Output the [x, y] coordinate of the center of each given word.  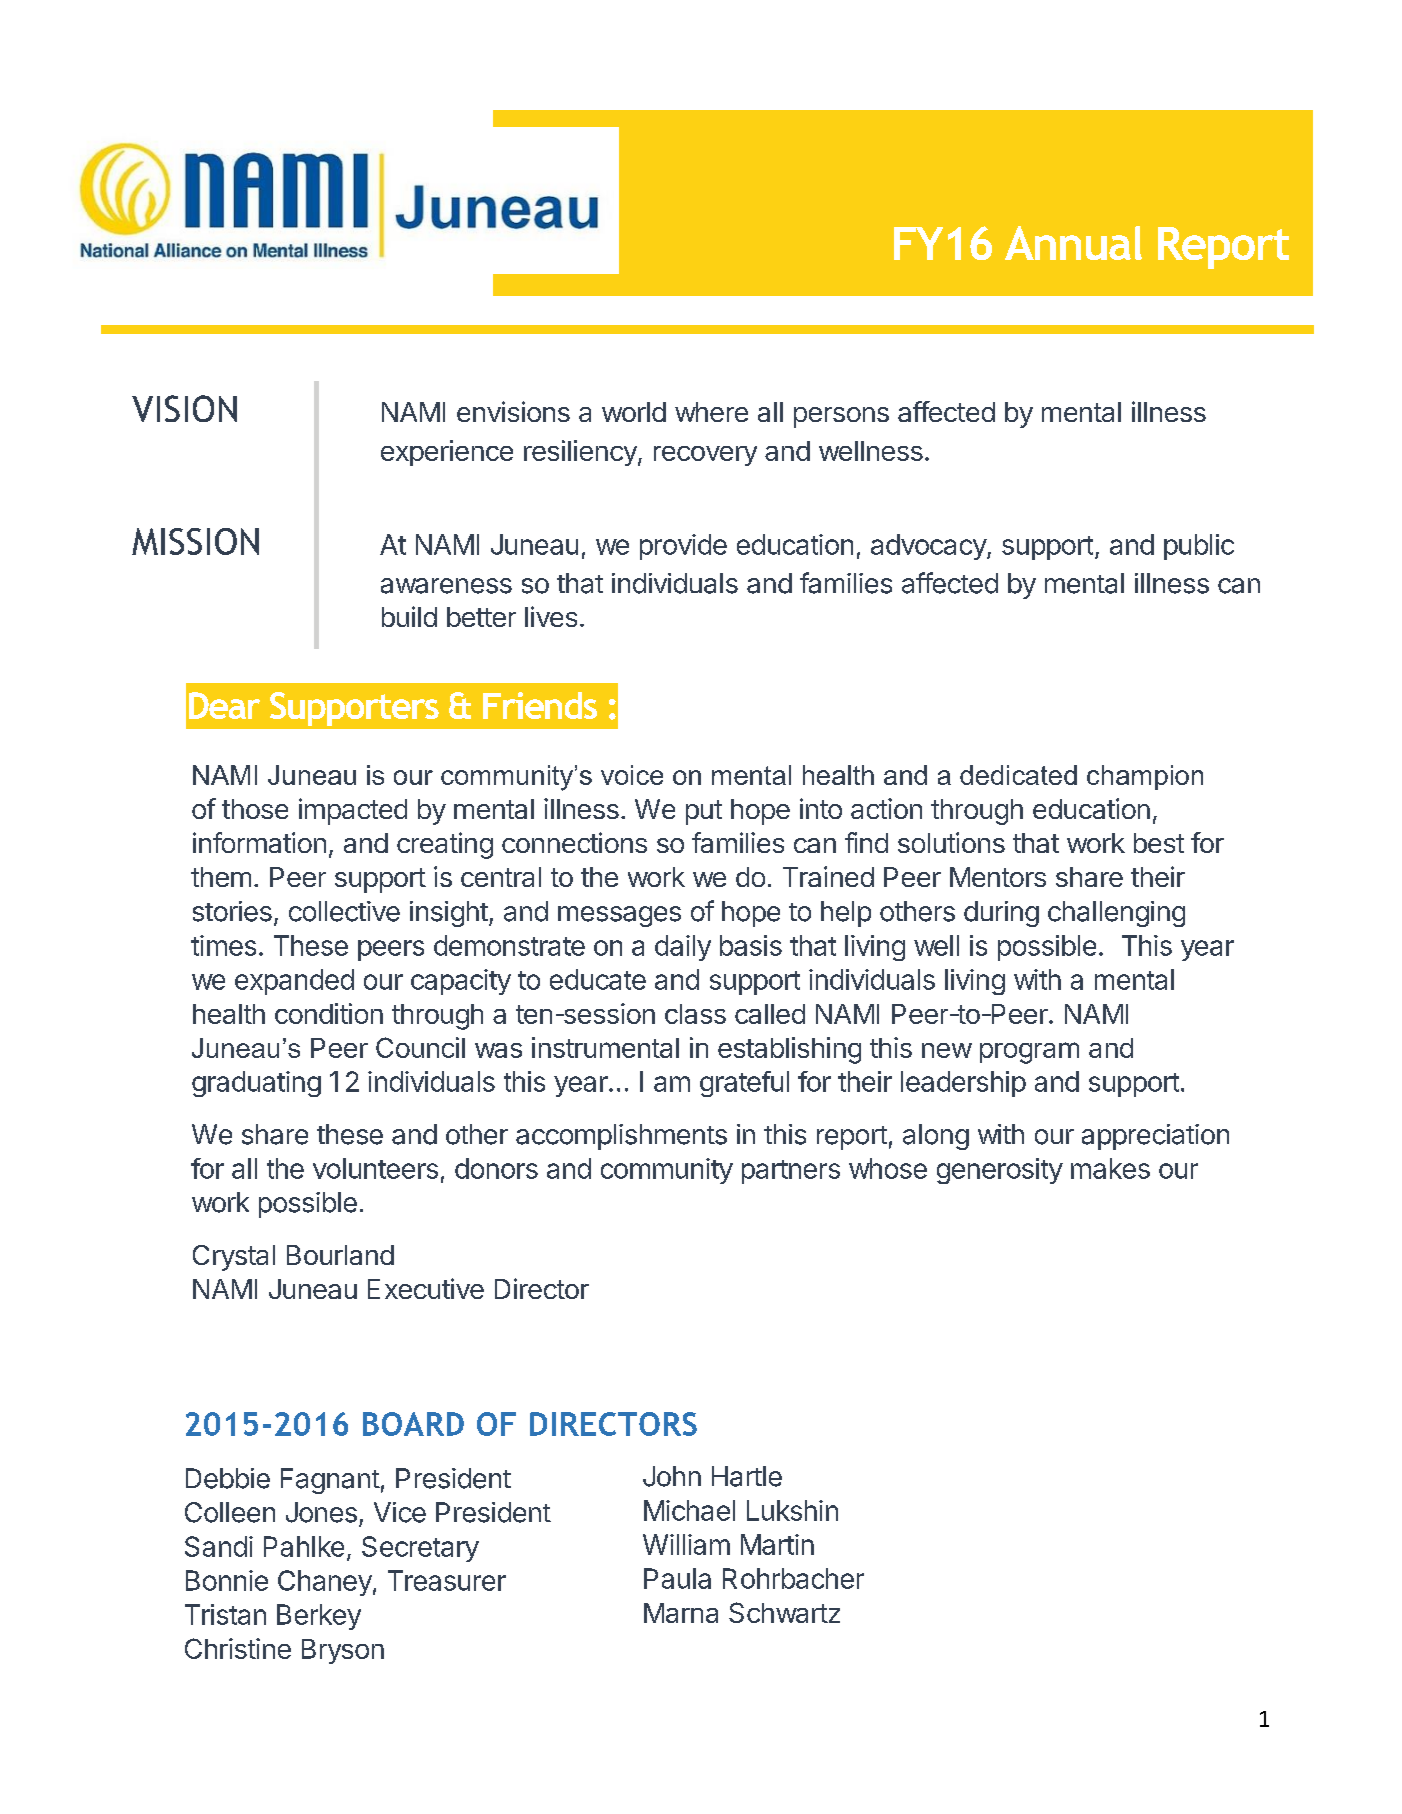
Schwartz [784, 1612]
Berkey [319, 1617]
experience [447, 453]
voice [632, 775]
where [711, 412]
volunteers [375, 1168]
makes [1110, 1168]
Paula [677, 1578]
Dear [224, 705]
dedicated [1018, 775]
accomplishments [621, 1137]
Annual [1073, 243]
